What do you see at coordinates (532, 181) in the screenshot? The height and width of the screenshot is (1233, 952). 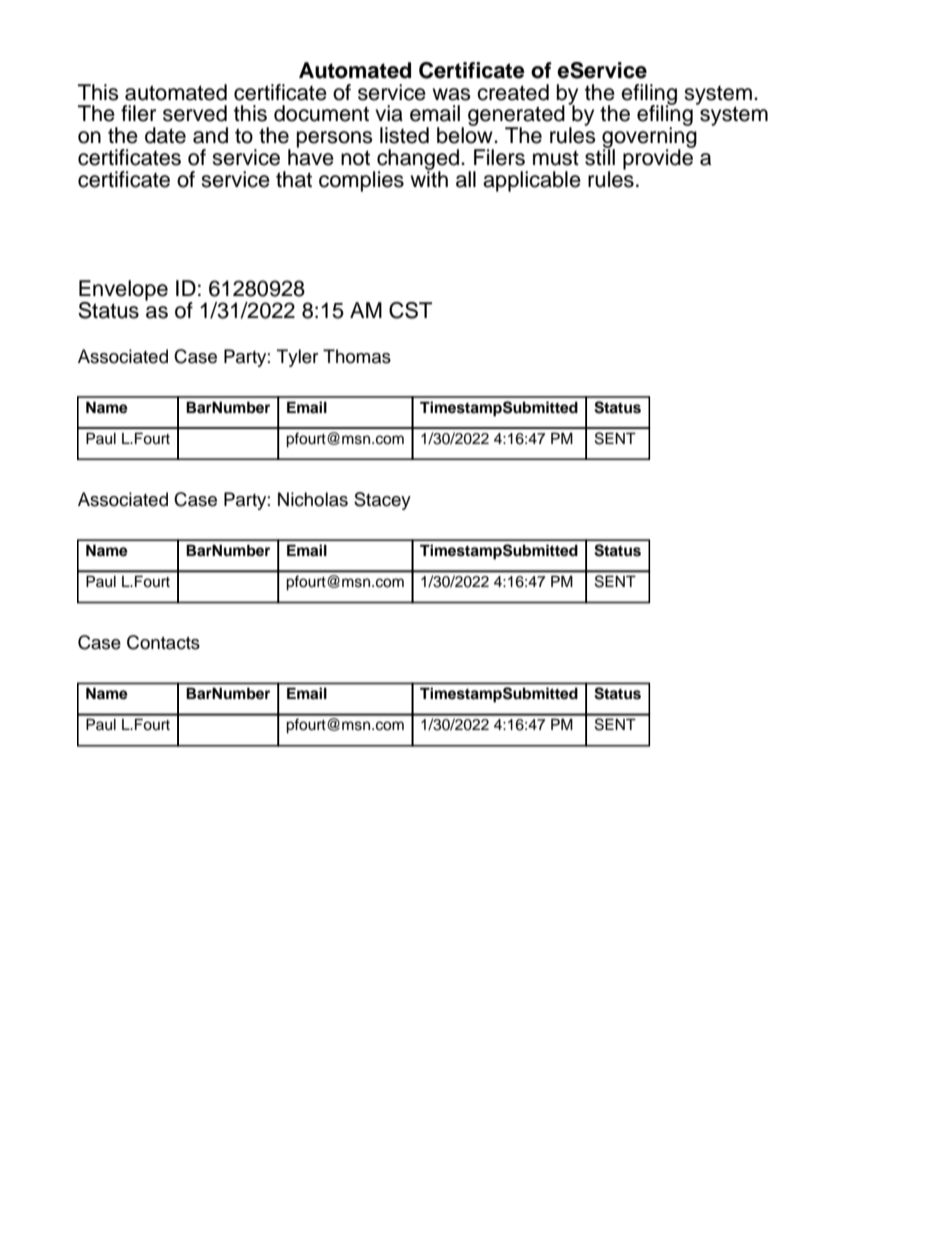 I see `applicable` at bounding box center [532, 181].
